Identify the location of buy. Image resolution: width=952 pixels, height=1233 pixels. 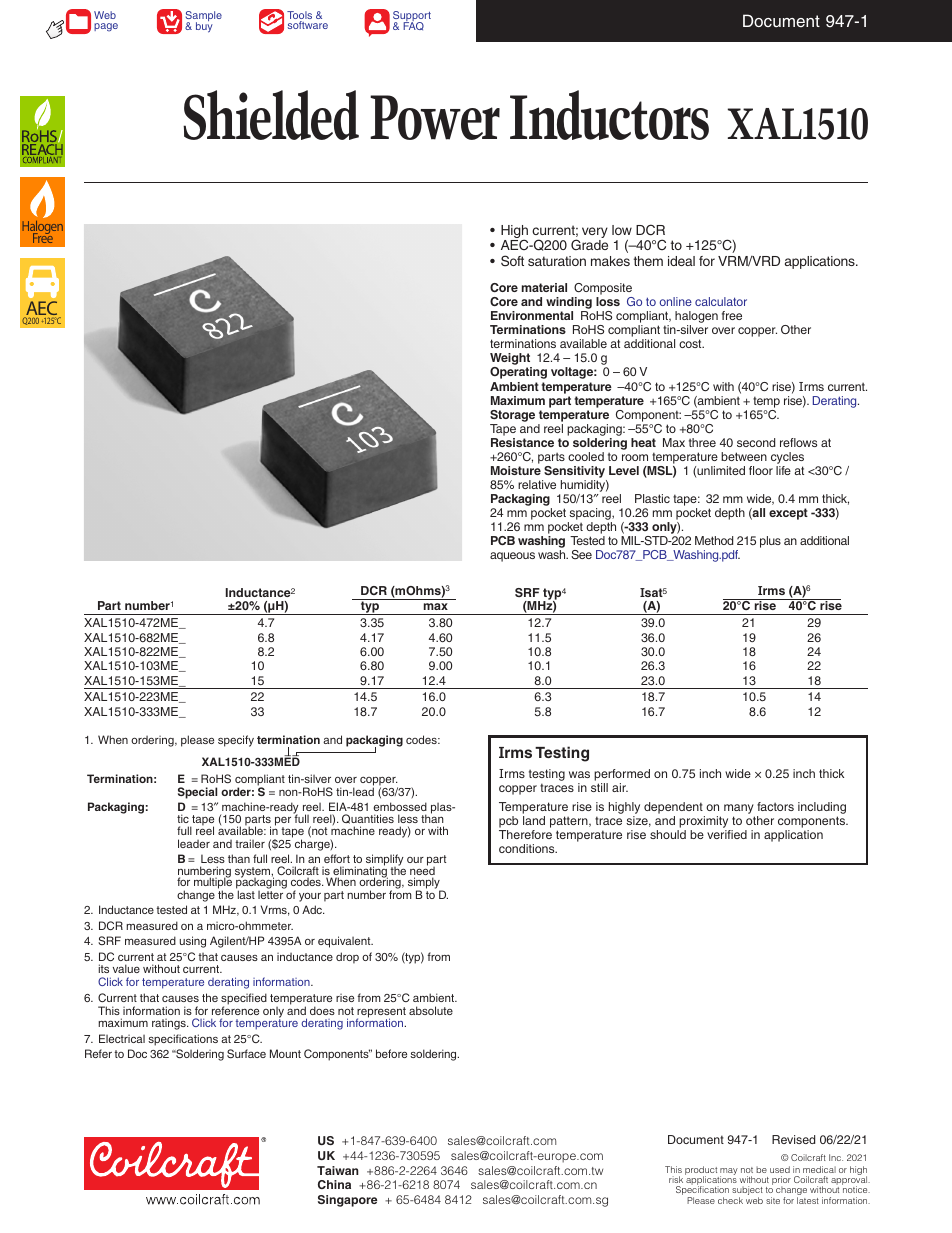
(204, 26).
